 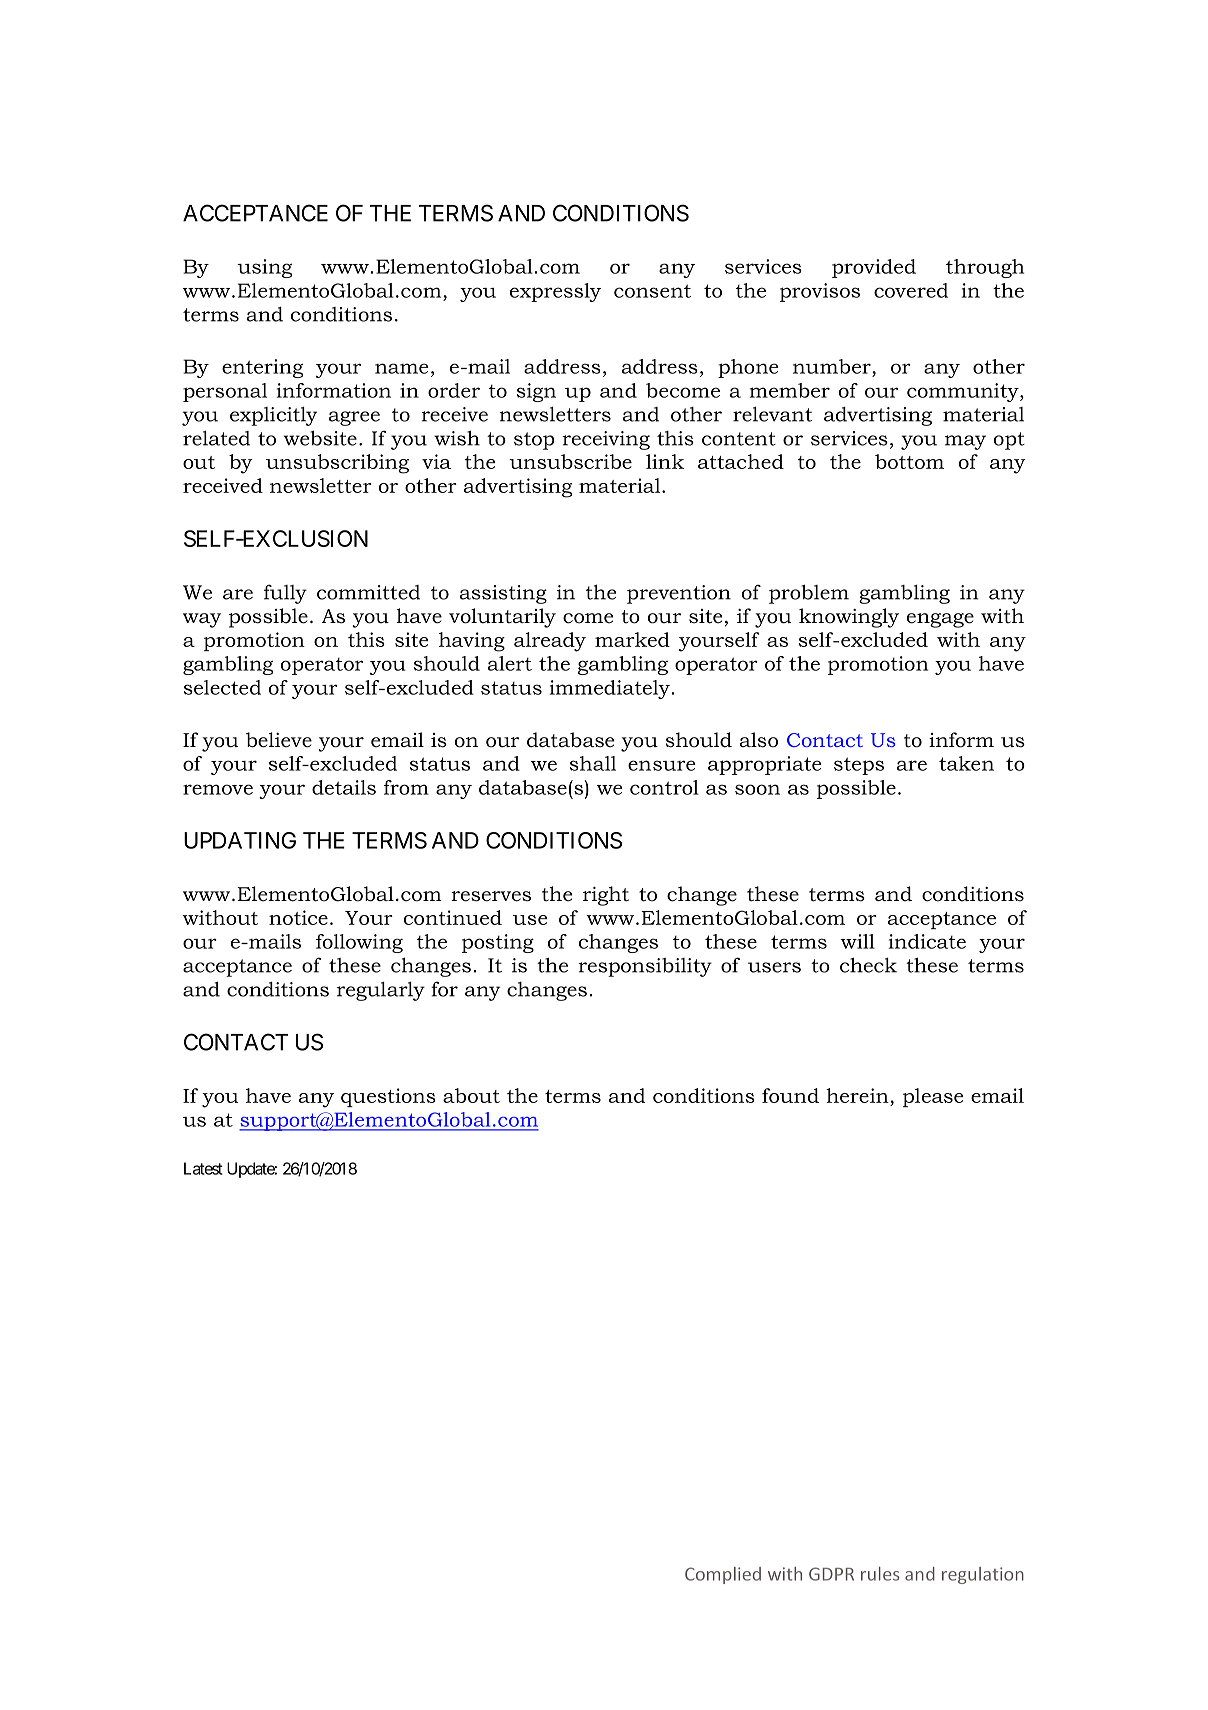 I want to click on GDPR, so click(x=831, y=1574).
